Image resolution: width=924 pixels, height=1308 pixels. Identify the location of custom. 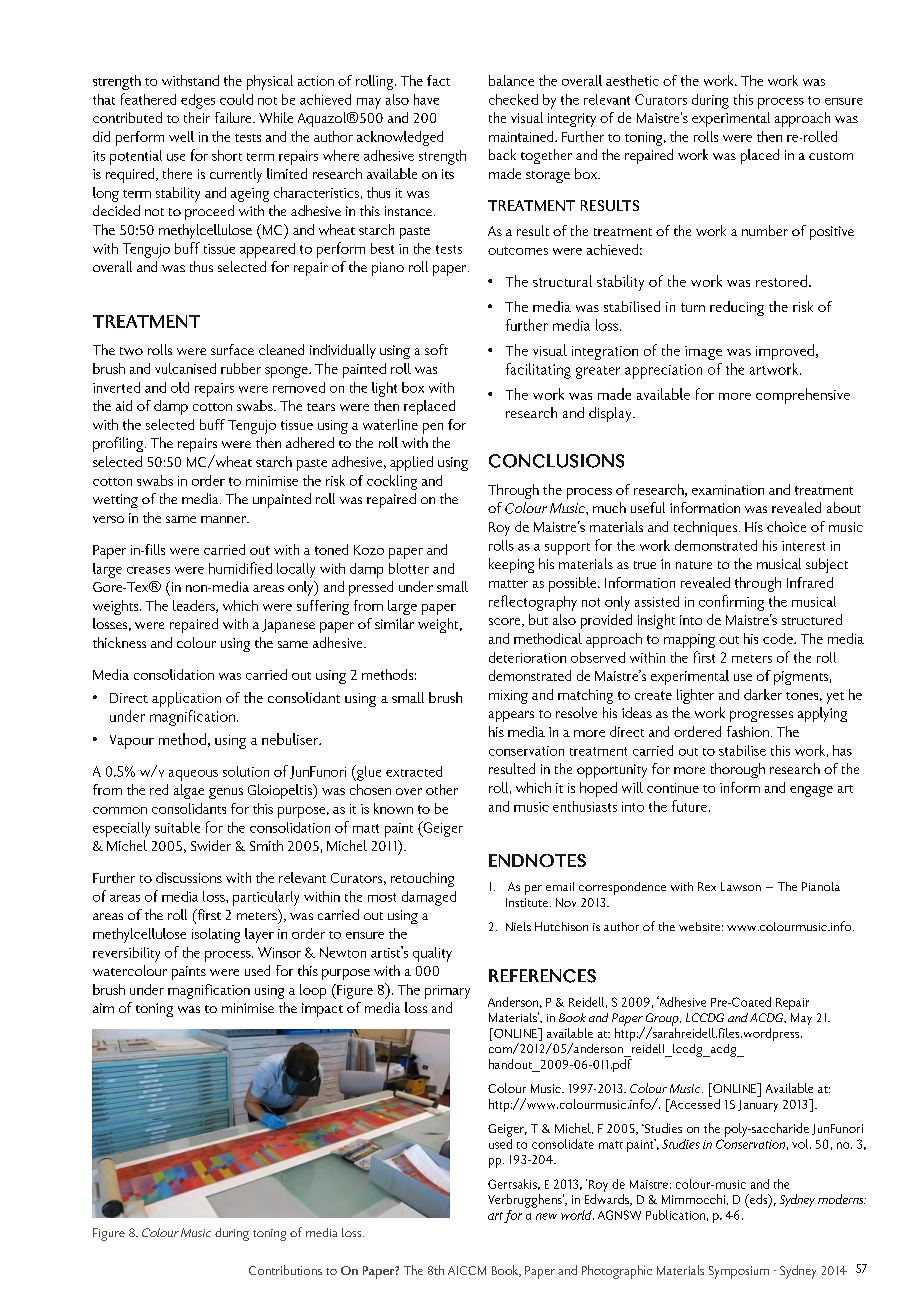
(831, 156).
